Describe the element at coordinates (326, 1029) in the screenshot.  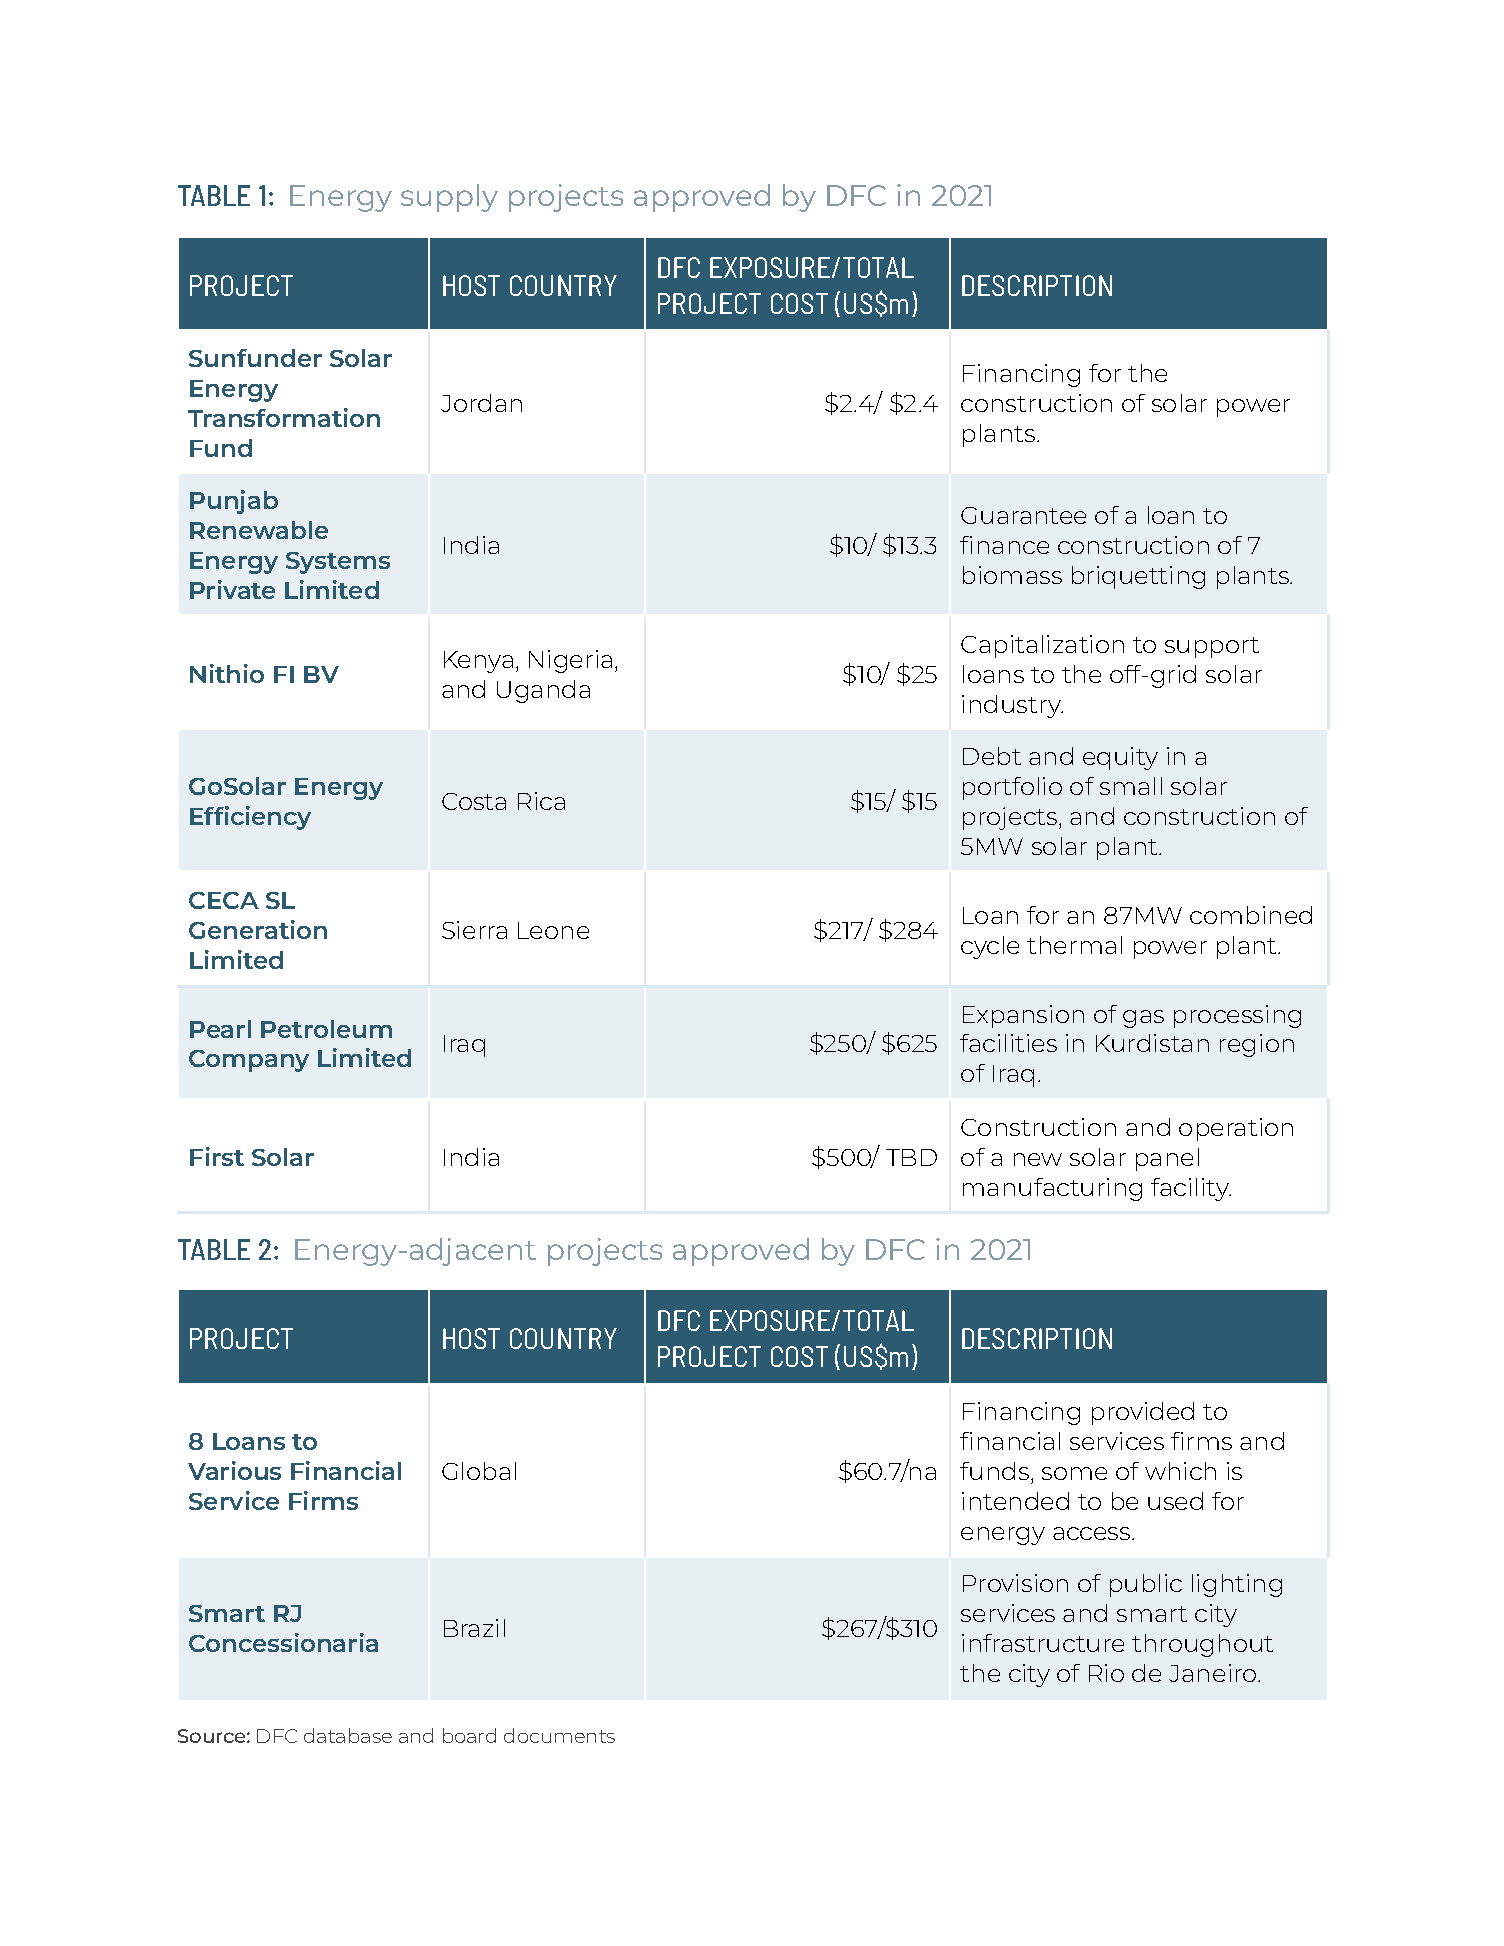
I see `Petroleum` at that location.
